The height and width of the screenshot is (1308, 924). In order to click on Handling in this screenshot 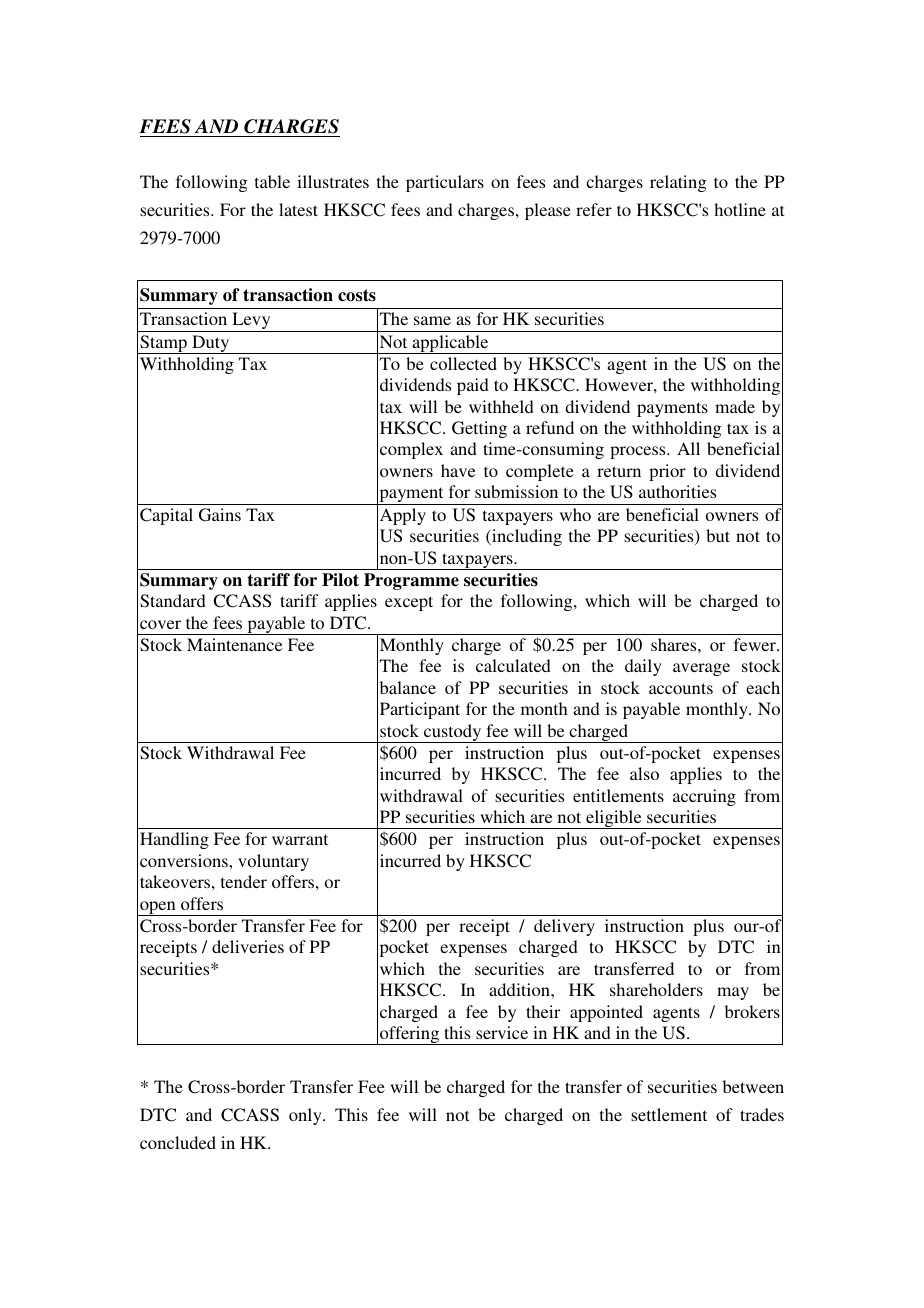, I will do `click(174, 840)`.
